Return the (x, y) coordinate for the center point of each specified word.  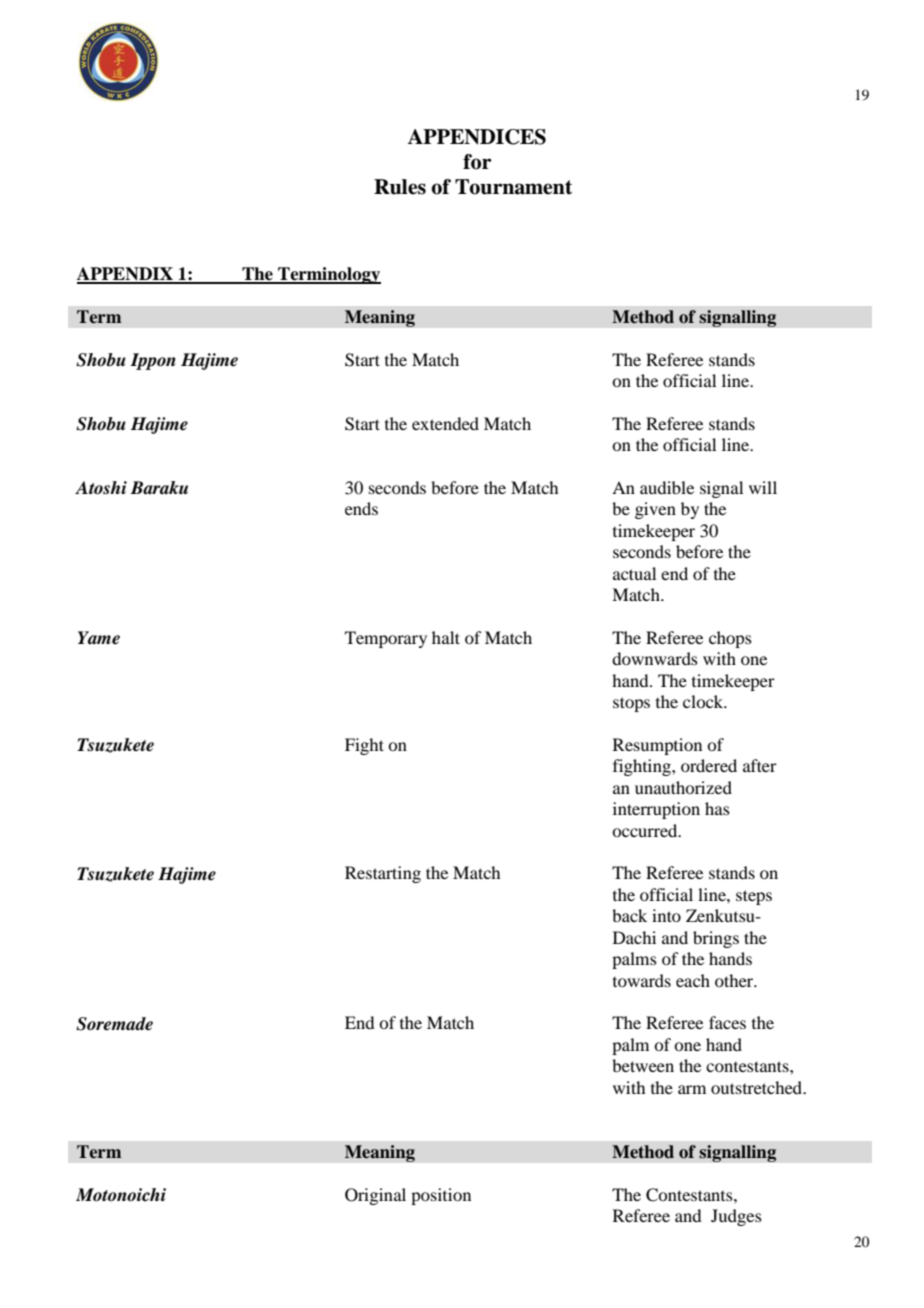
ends (361, 508)
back (629, 915)
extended (445, 423)
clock (704, 701)
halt (446, 637)
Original (375, 1196)
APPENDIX (126, 275)
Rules (400, 187)
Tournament (513, 187)
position (441, 1196)
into (666, 915)
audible (667, 487)
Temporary (386, 639)
